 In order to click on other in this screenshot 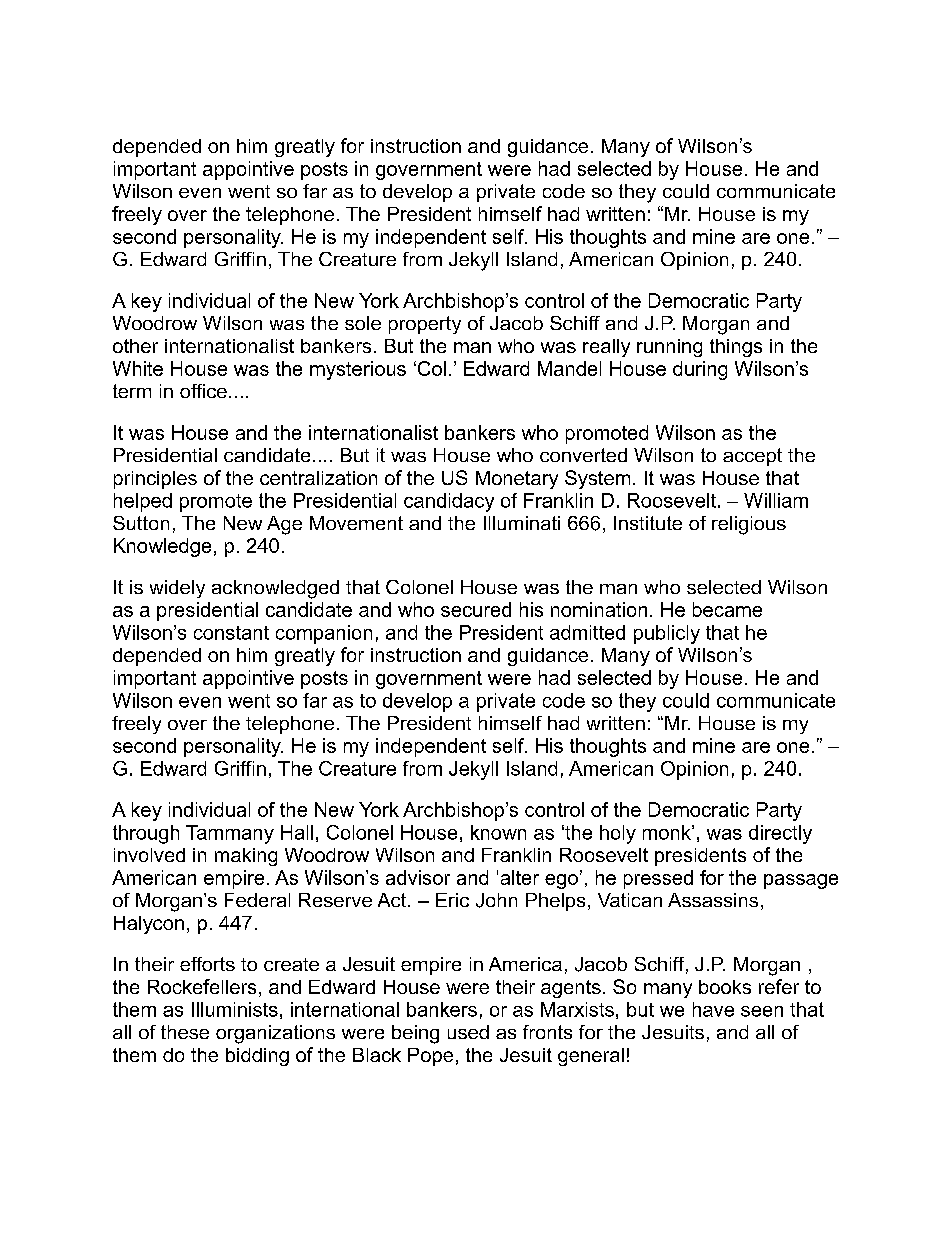, I will do `click(135, 346)`.
